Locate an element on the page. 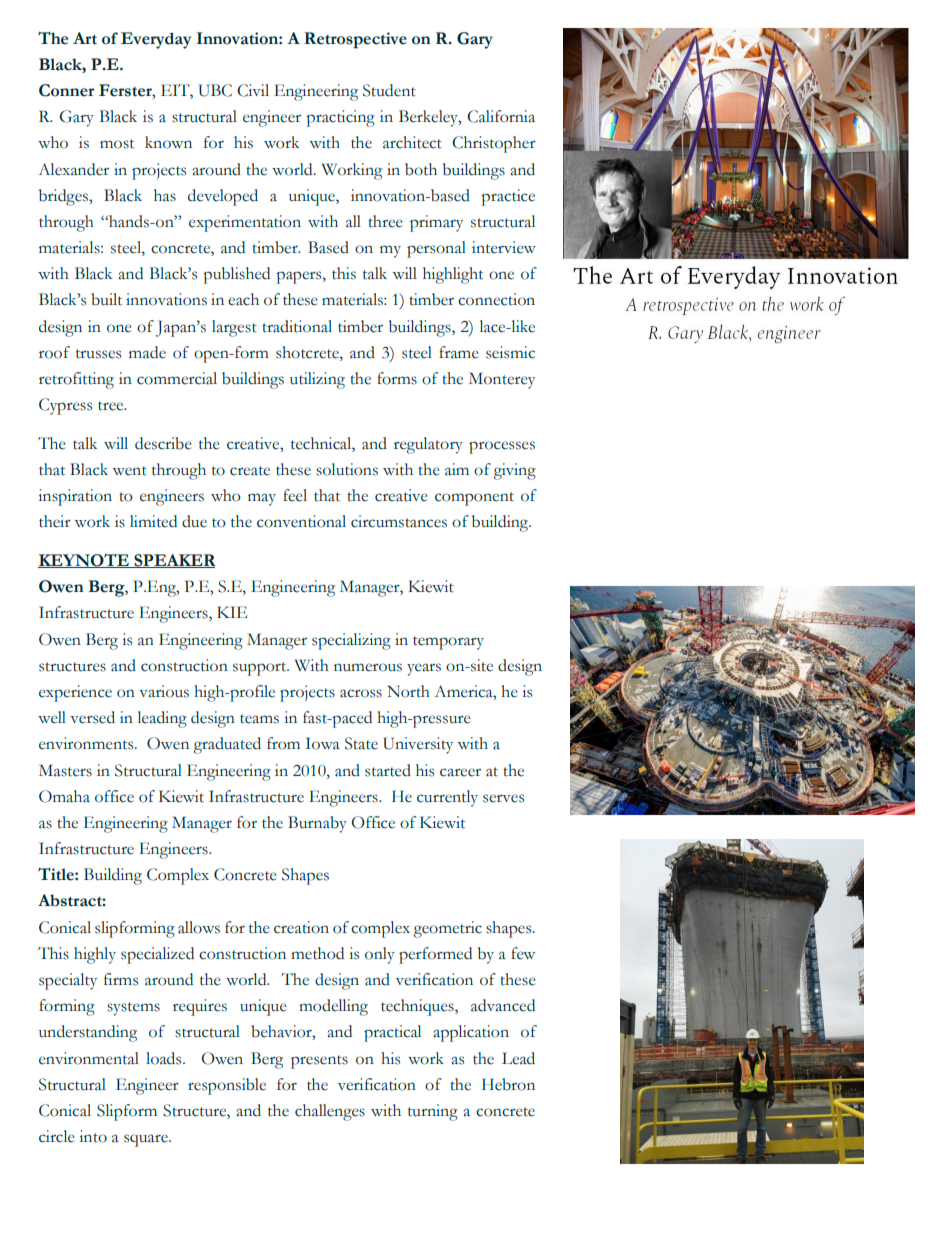  California is located at coordinates (501, 116).
